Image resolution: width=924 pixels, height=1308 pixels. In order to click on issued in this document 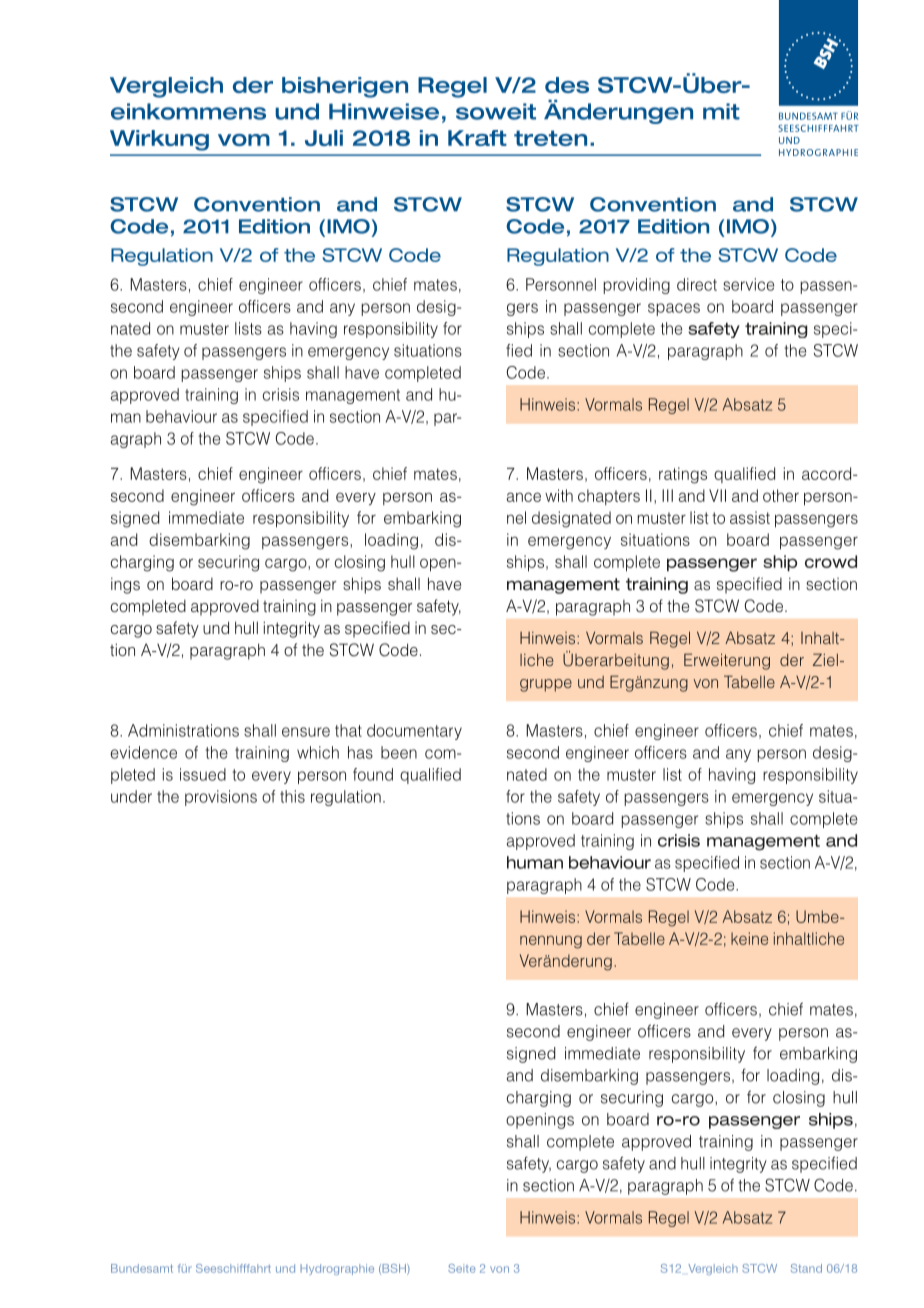, I will do `click(203, 774)`.
